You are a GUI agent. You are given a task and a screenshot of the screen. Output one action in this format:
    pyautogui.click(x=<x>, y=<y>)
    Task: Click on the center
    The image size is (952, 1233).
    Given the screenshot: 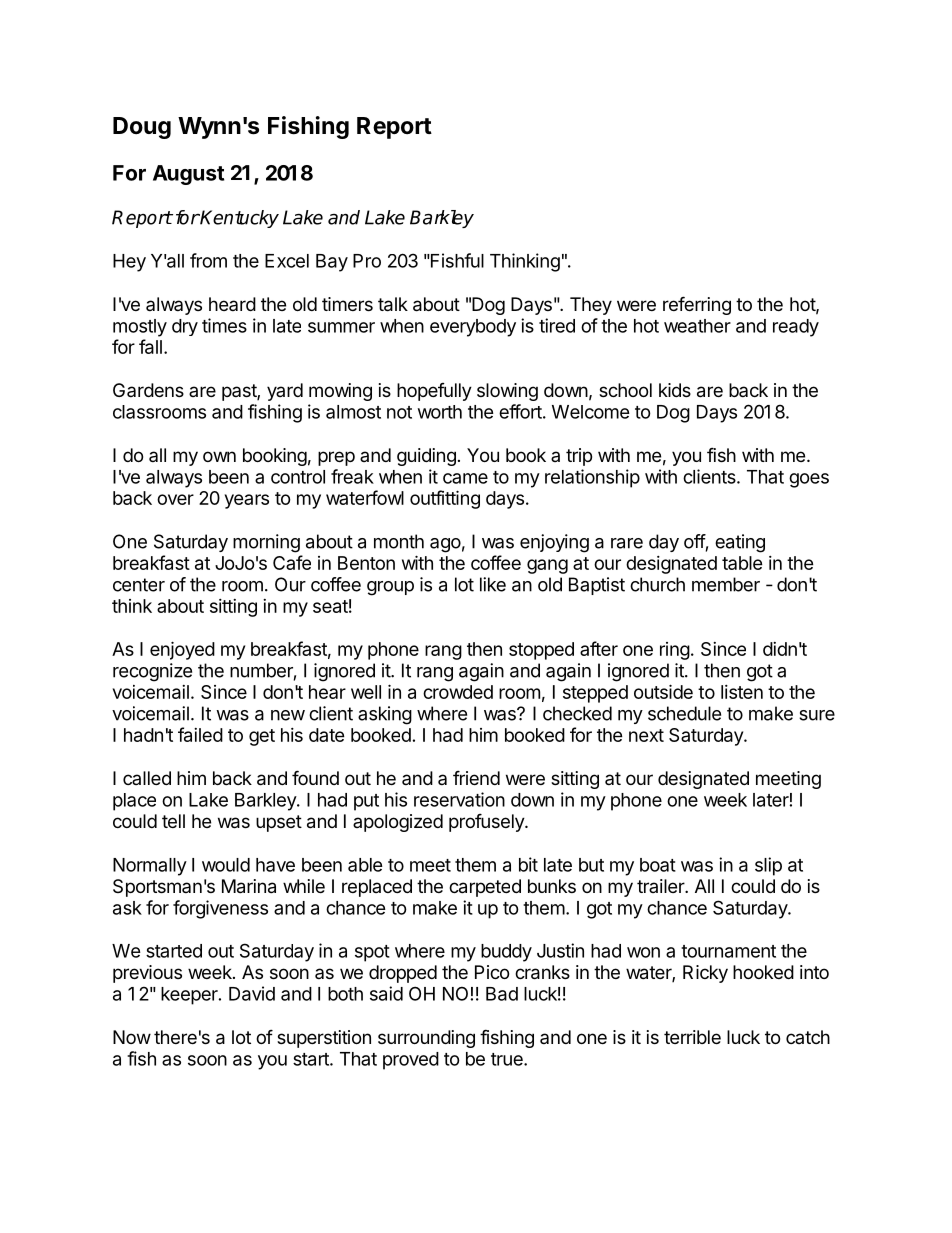 What is the action you would take?
    pyautogui.click(x=139, y=585)
